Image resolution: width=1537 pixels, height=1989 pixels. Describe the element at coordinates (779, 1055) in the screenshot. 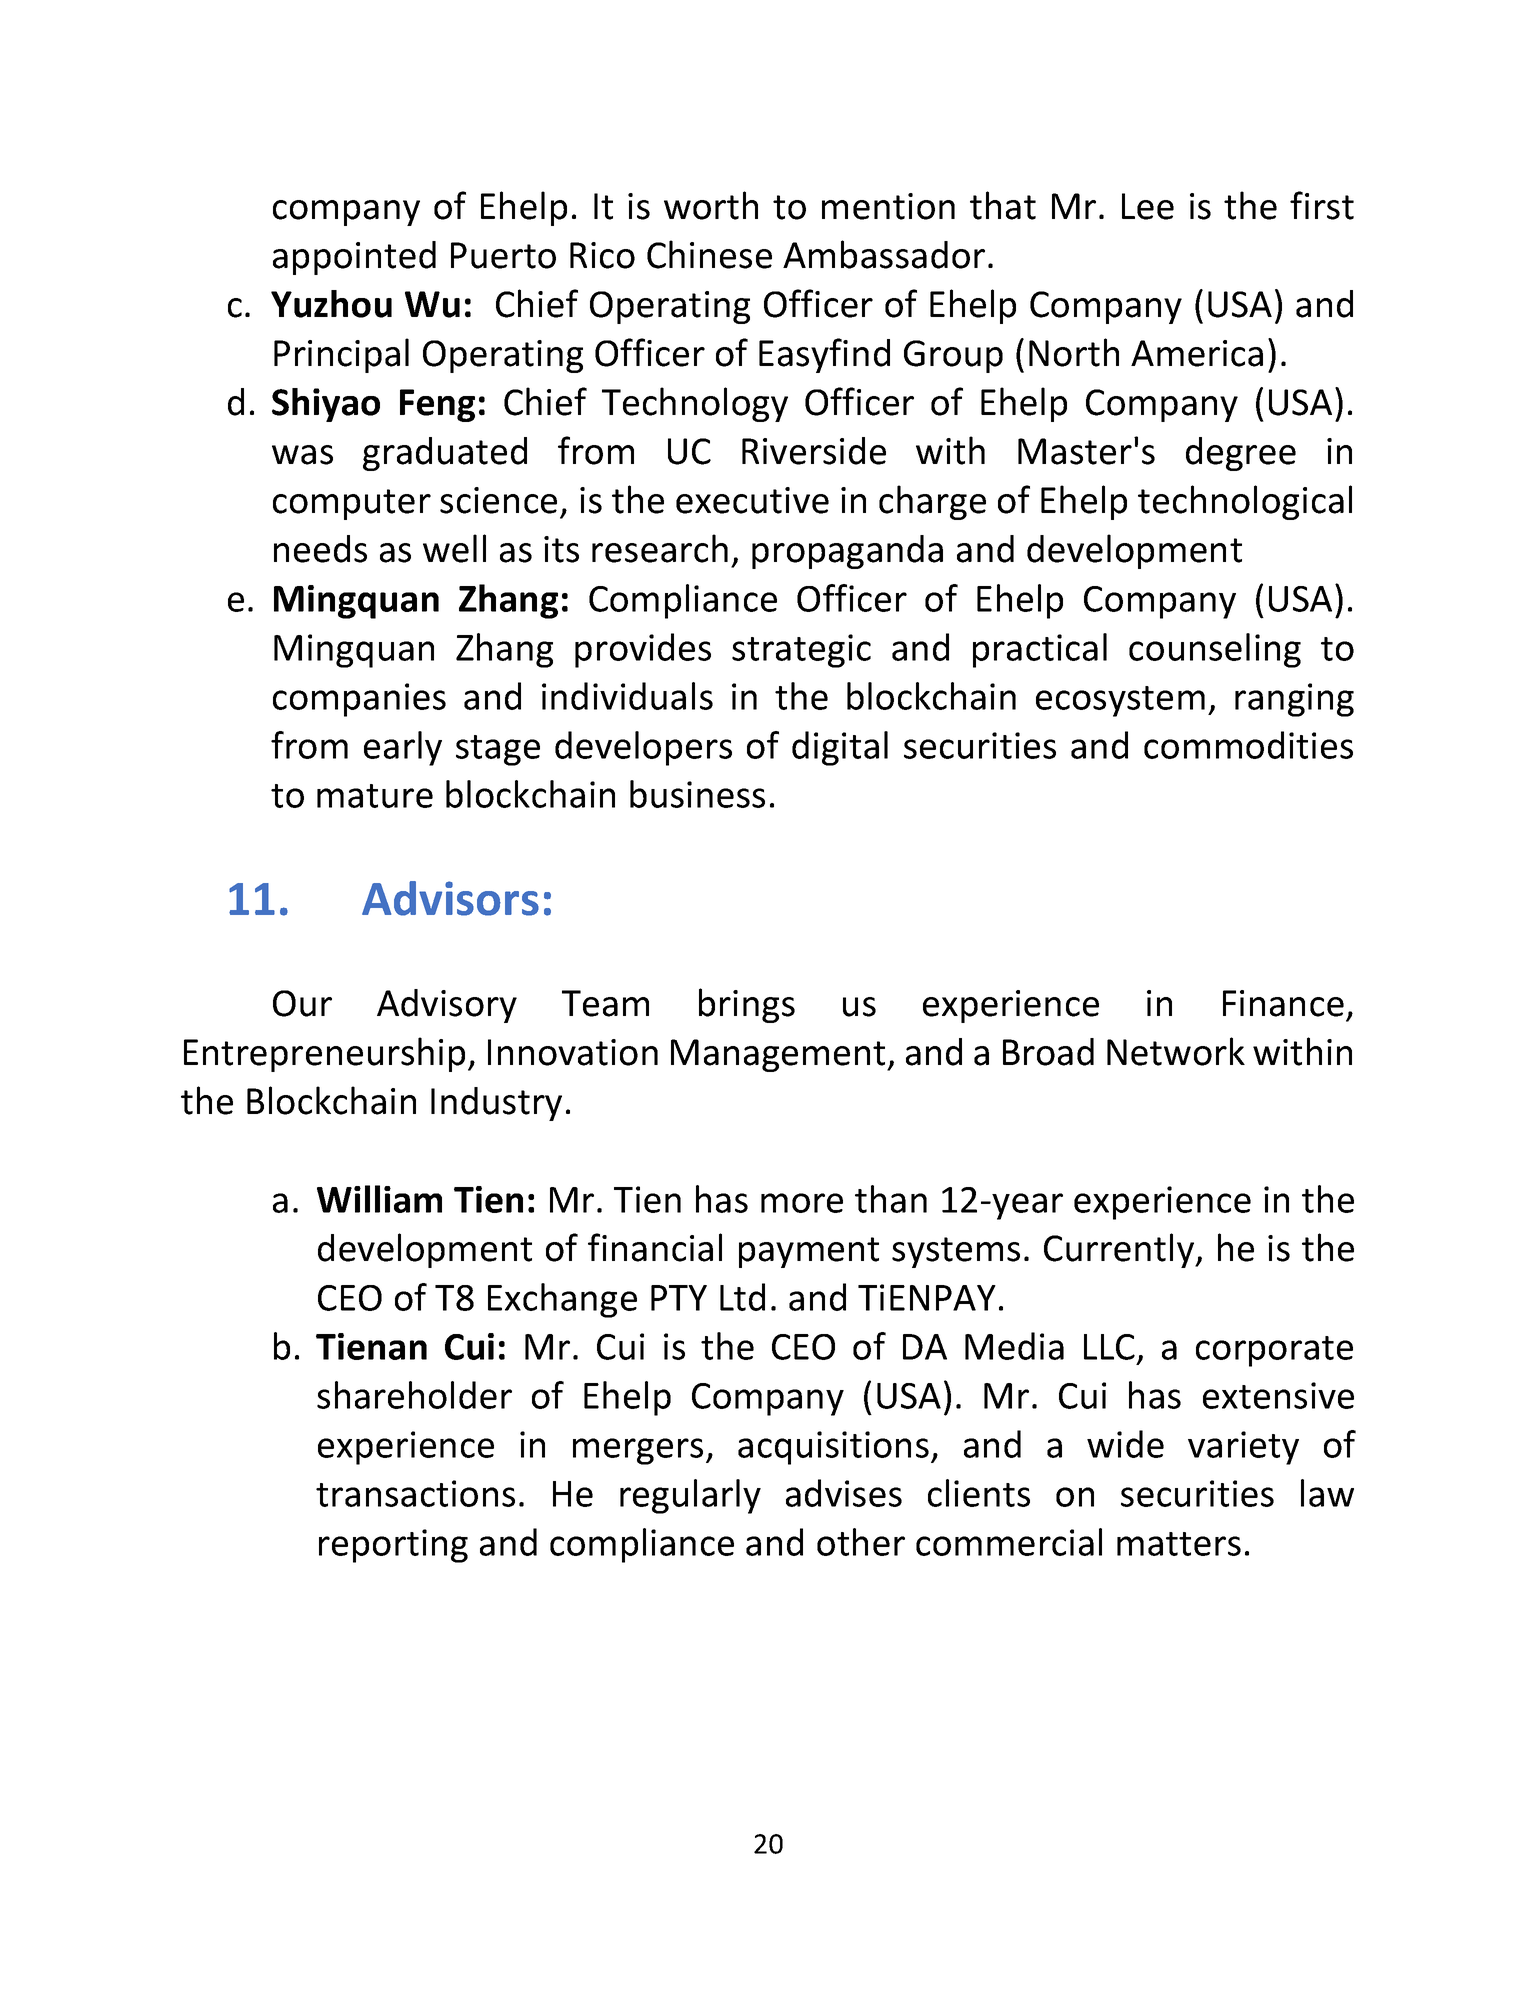

I see `Management` at that location.
